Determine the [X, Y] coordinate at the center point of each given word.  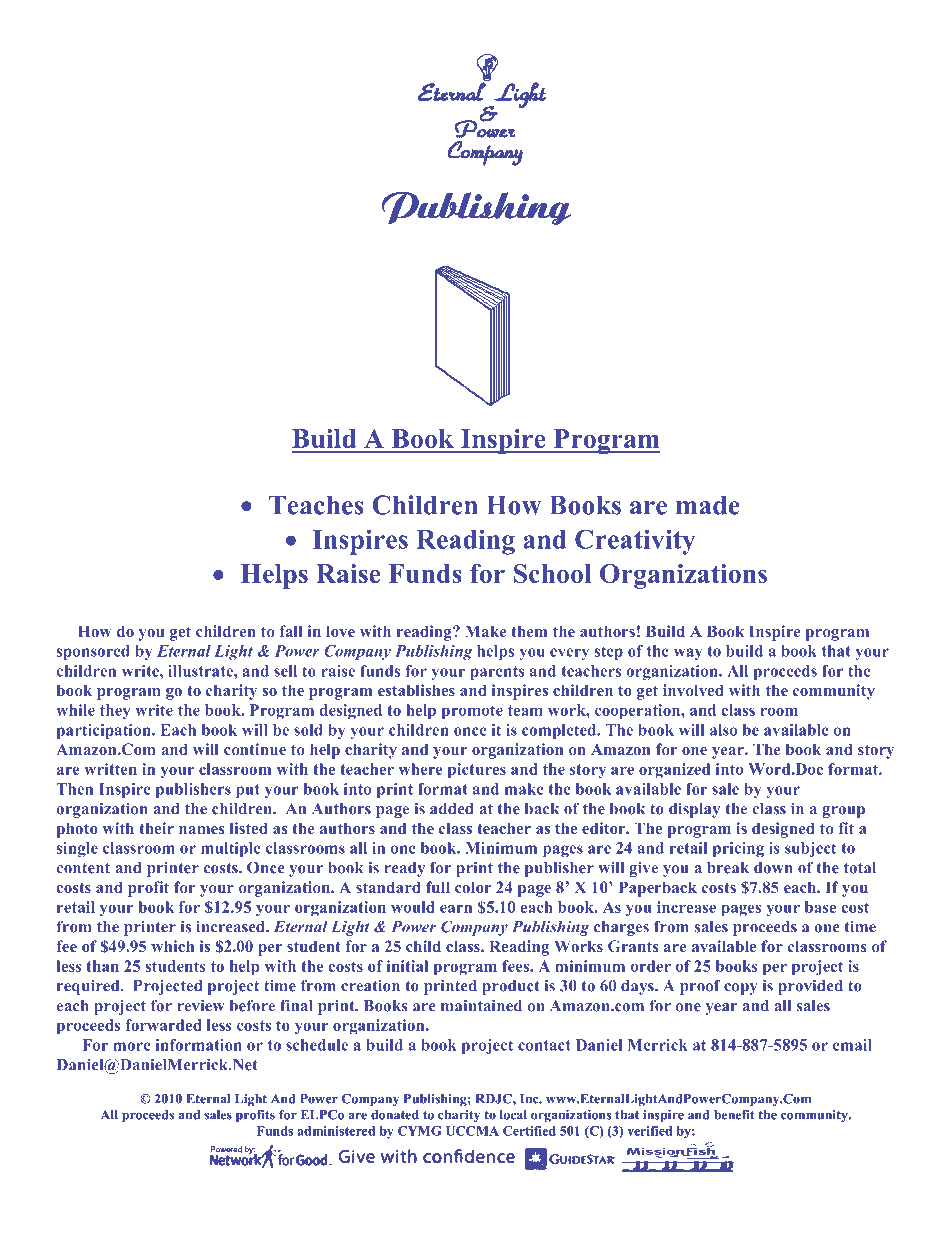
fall [290, 631]
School [552, 573]
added [452, 809]
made [708, 505]
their [156, 828]
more [132, 1046]
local [513, 1115]
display [694, 810]
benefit [734, 1114]
